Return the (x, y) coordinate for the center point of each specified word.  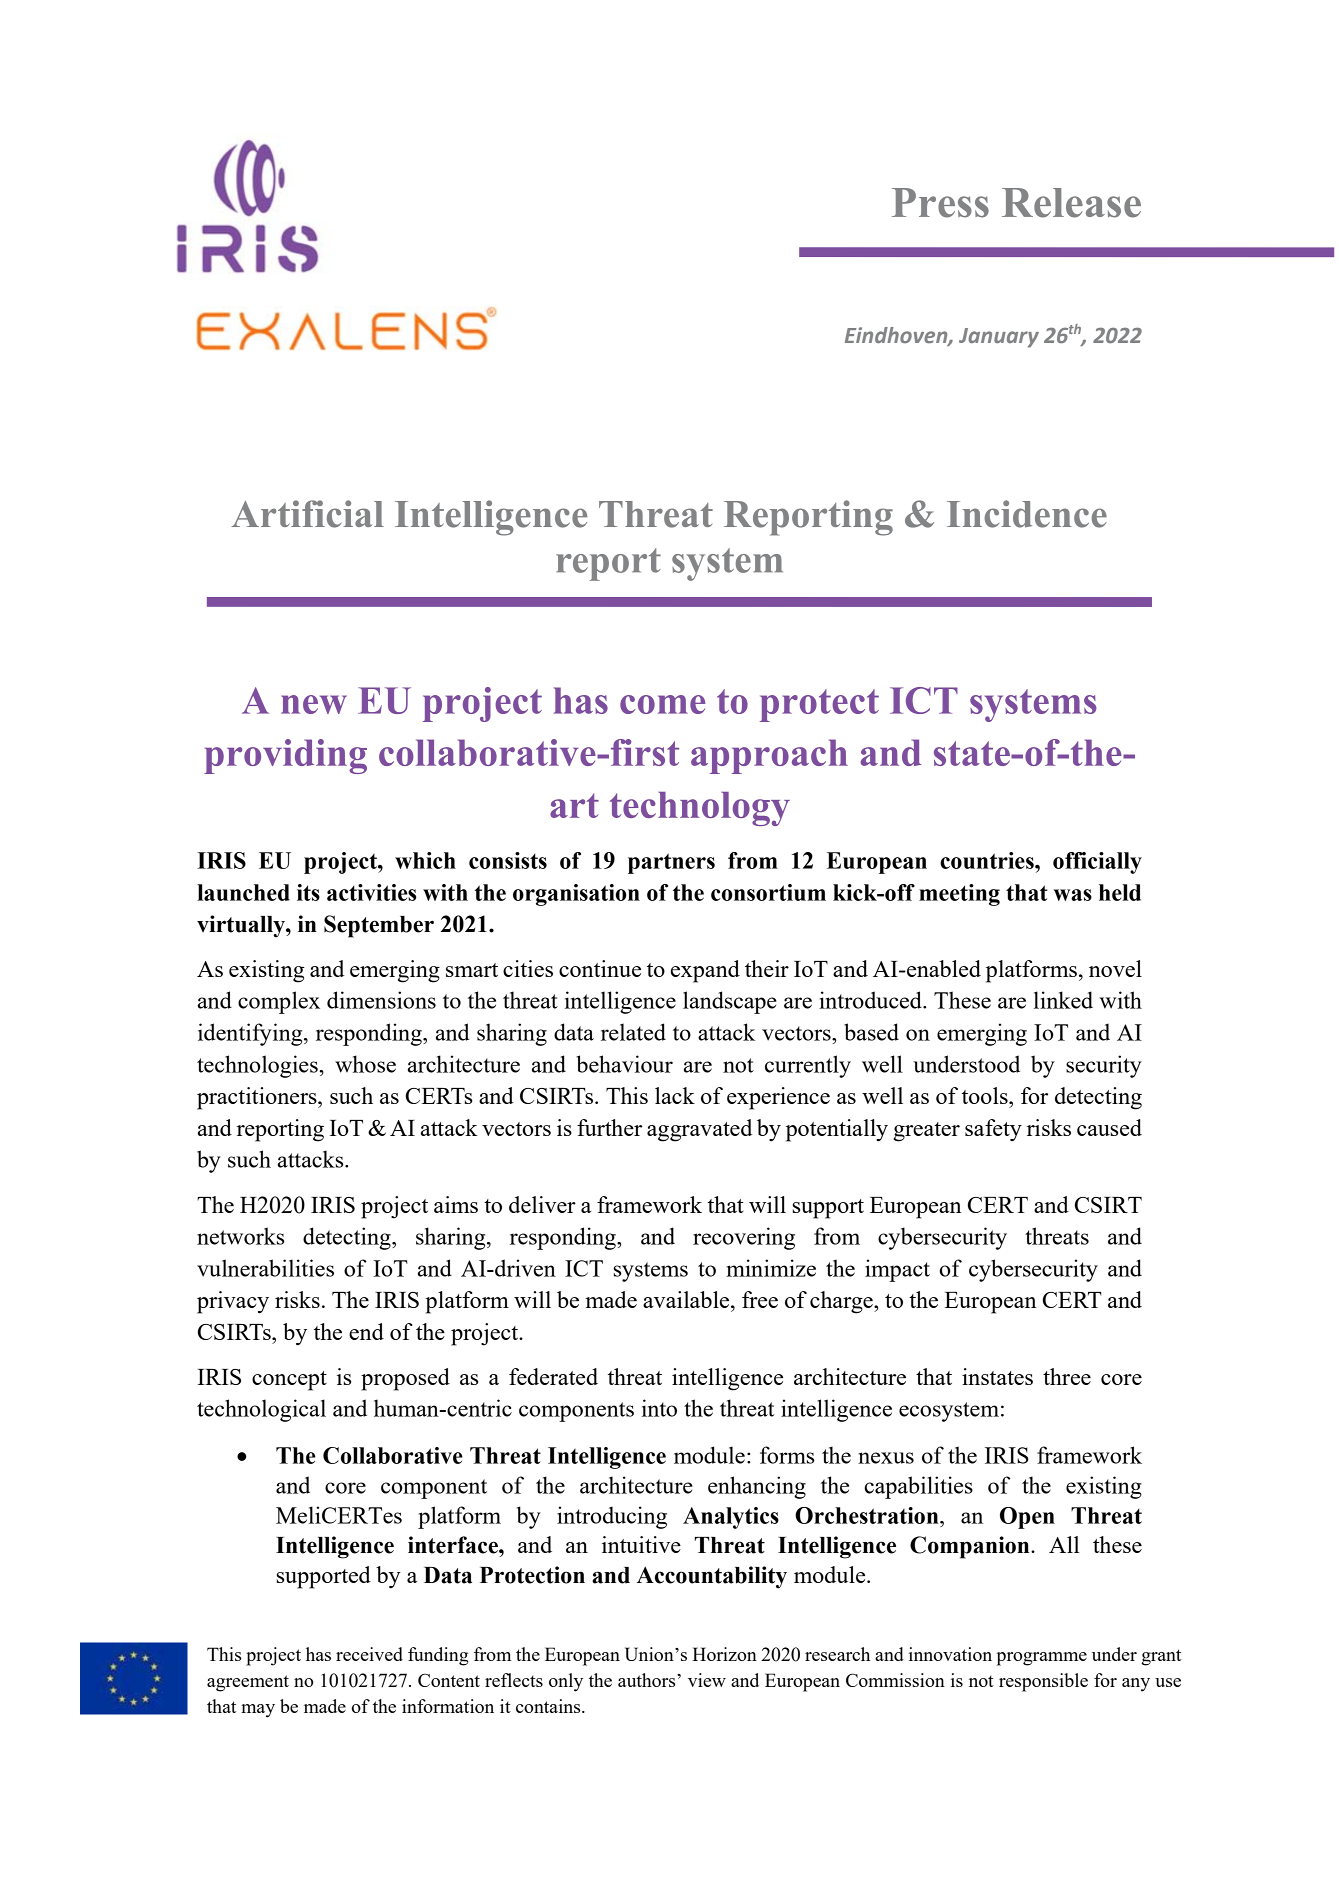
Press (940, 203)
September (379, 926)
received (369, 1654)
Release (1071, 203)
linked (1063, 1000)
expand (705, 971)
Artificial (307, 514)
